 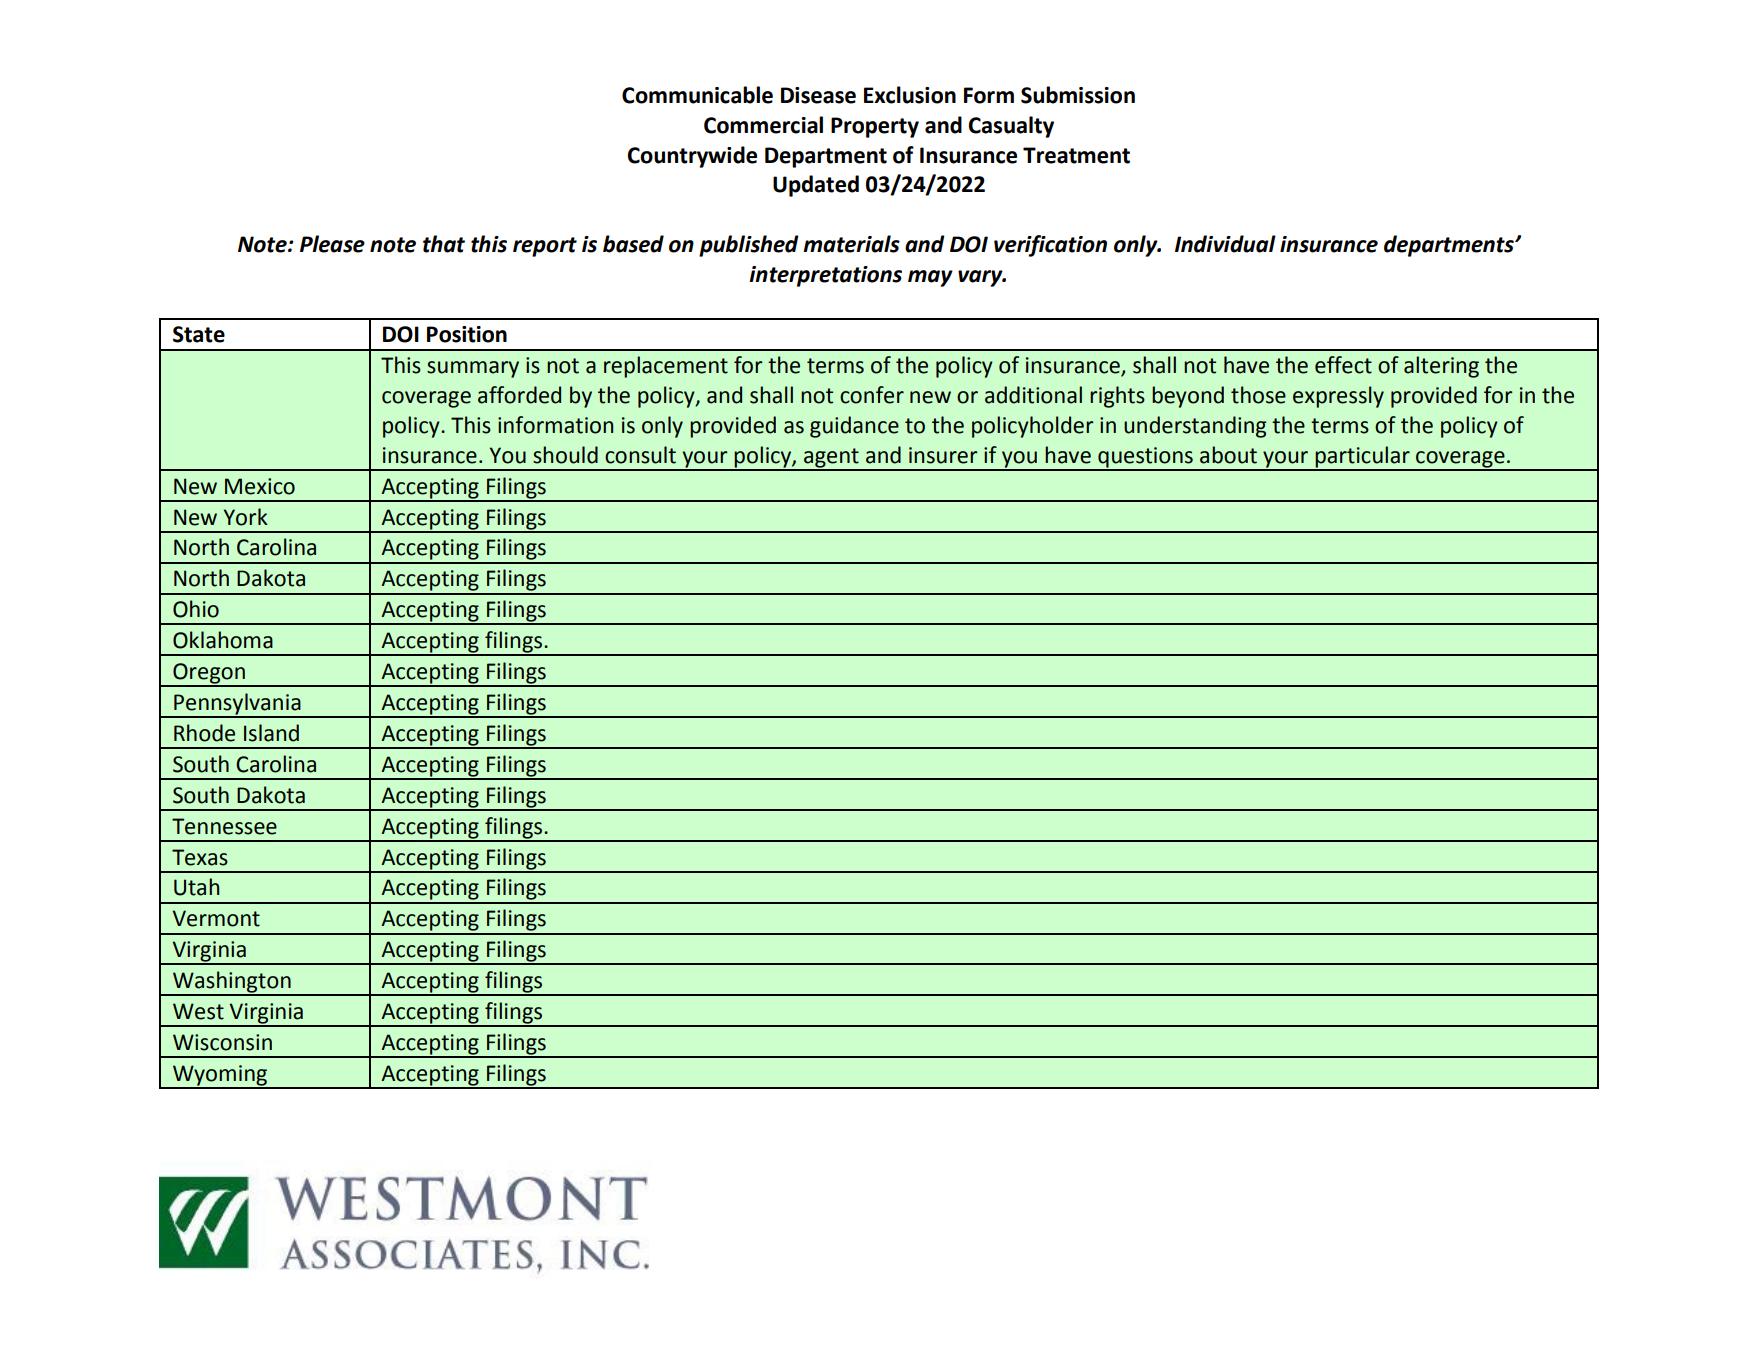 I want to click on Island, so click(x=271, y=733).
